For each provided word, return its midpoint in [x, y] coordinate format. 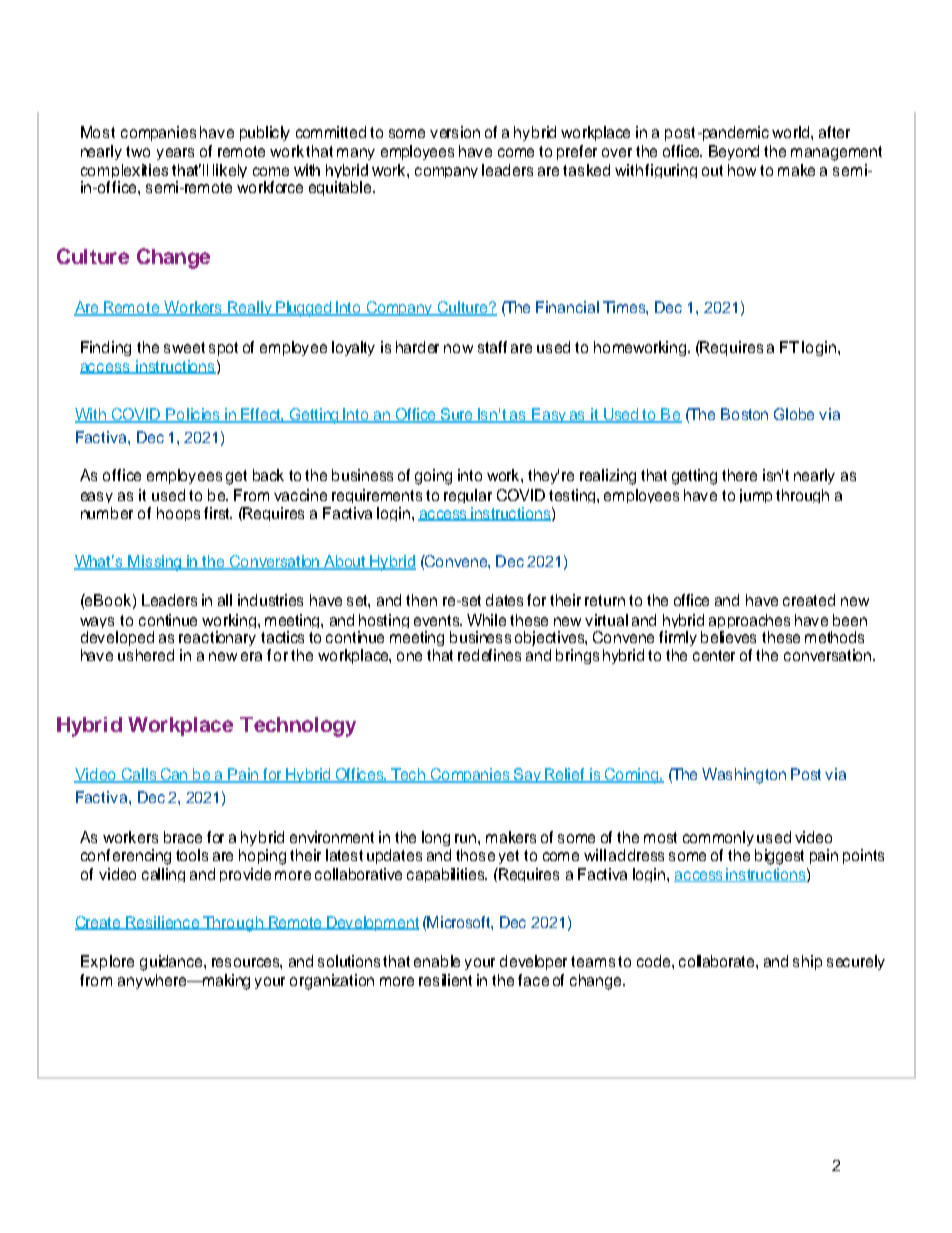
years [175, 154]
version [455, 132]
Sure [457, 415]
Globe [794, 414]
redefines [489, 655]
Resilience [163, 923]
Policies [194, 415]
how [742, 170]
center [714, 655]
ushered [146, 655]
